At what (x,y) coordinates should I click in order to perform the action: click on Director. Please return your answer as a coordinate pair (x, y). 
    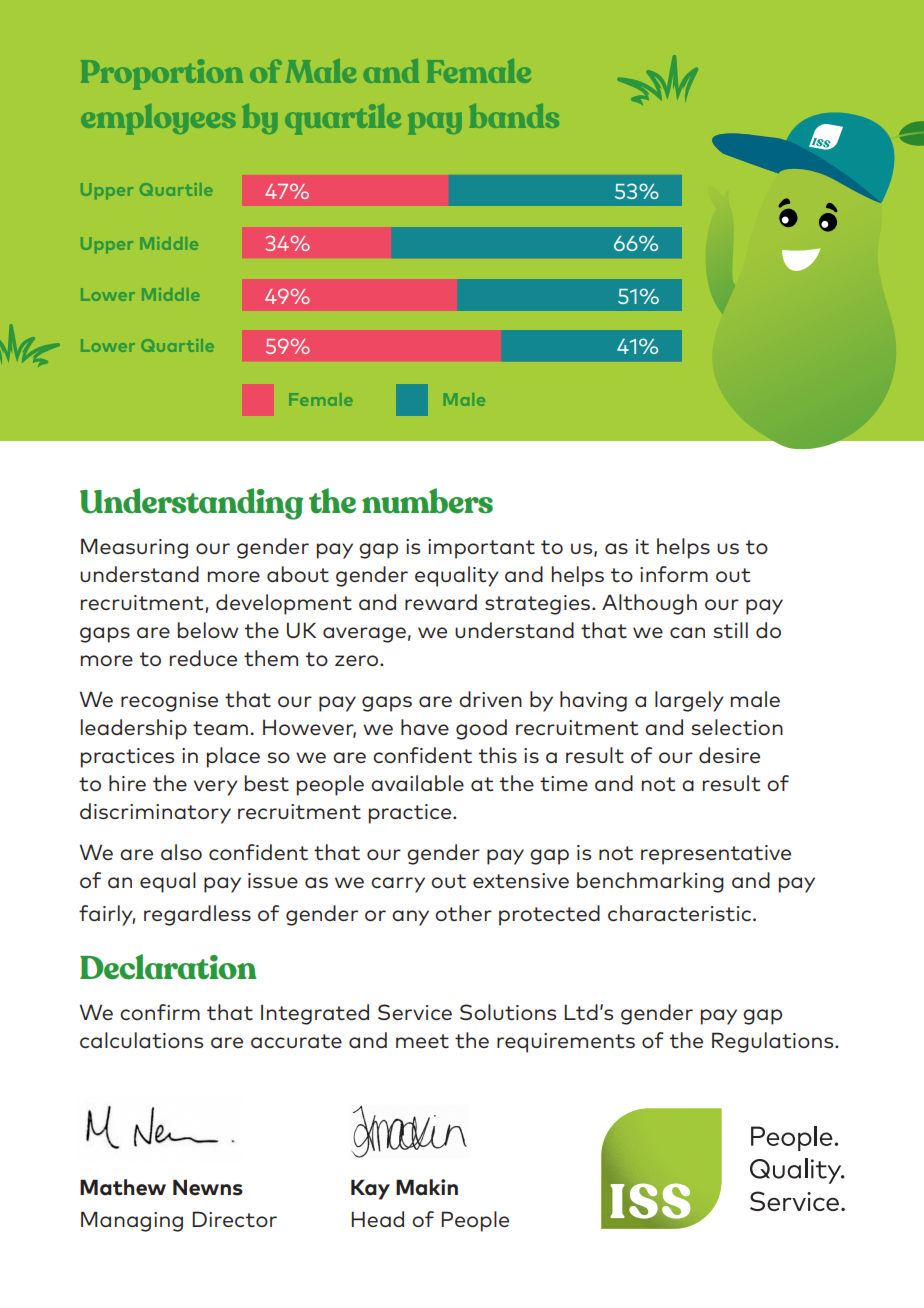
    Looking at the image, I should click on (234, 1219).
